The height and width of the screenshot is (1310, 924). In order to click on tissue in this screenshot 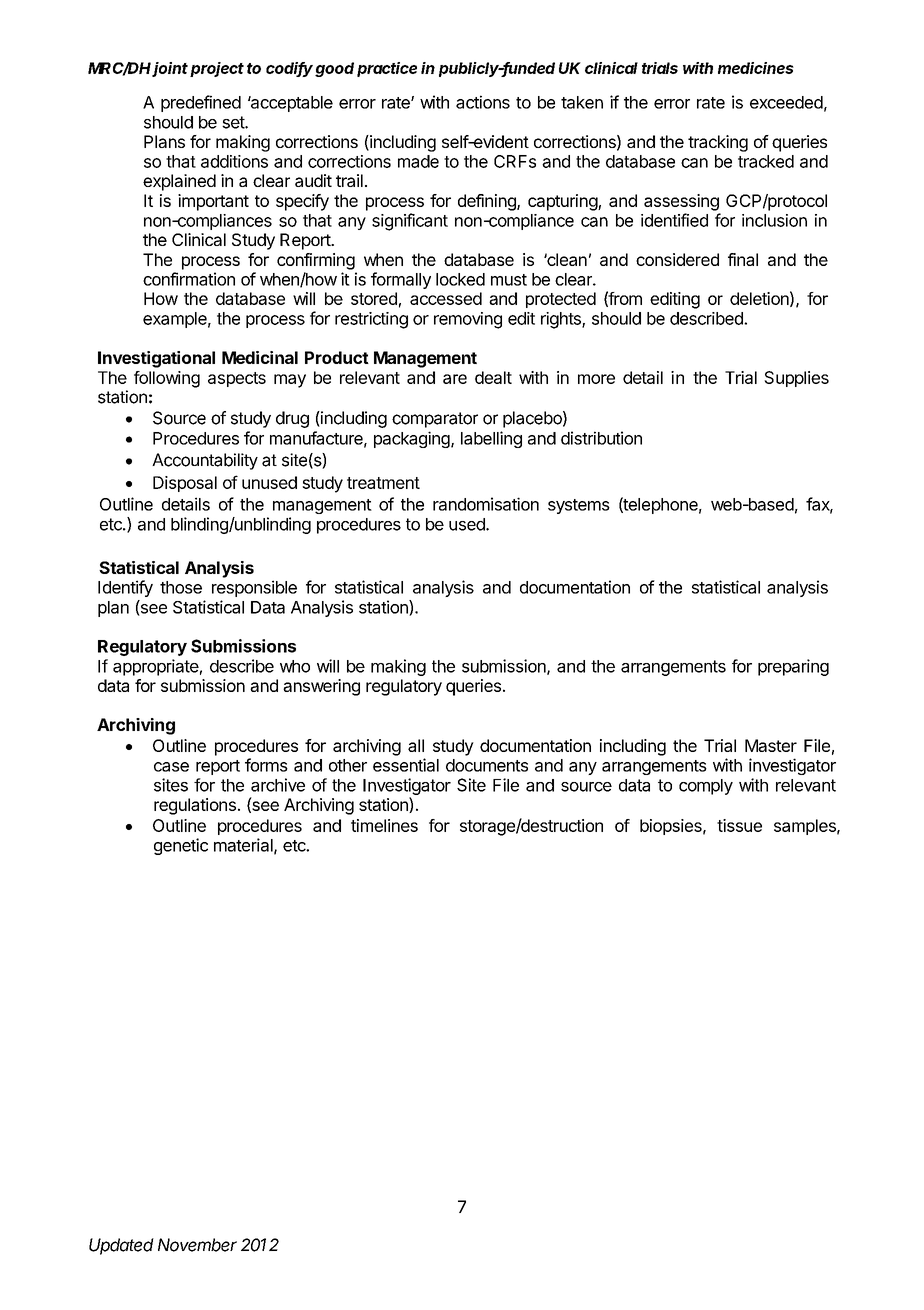, I will do `click(739, 825)`.
